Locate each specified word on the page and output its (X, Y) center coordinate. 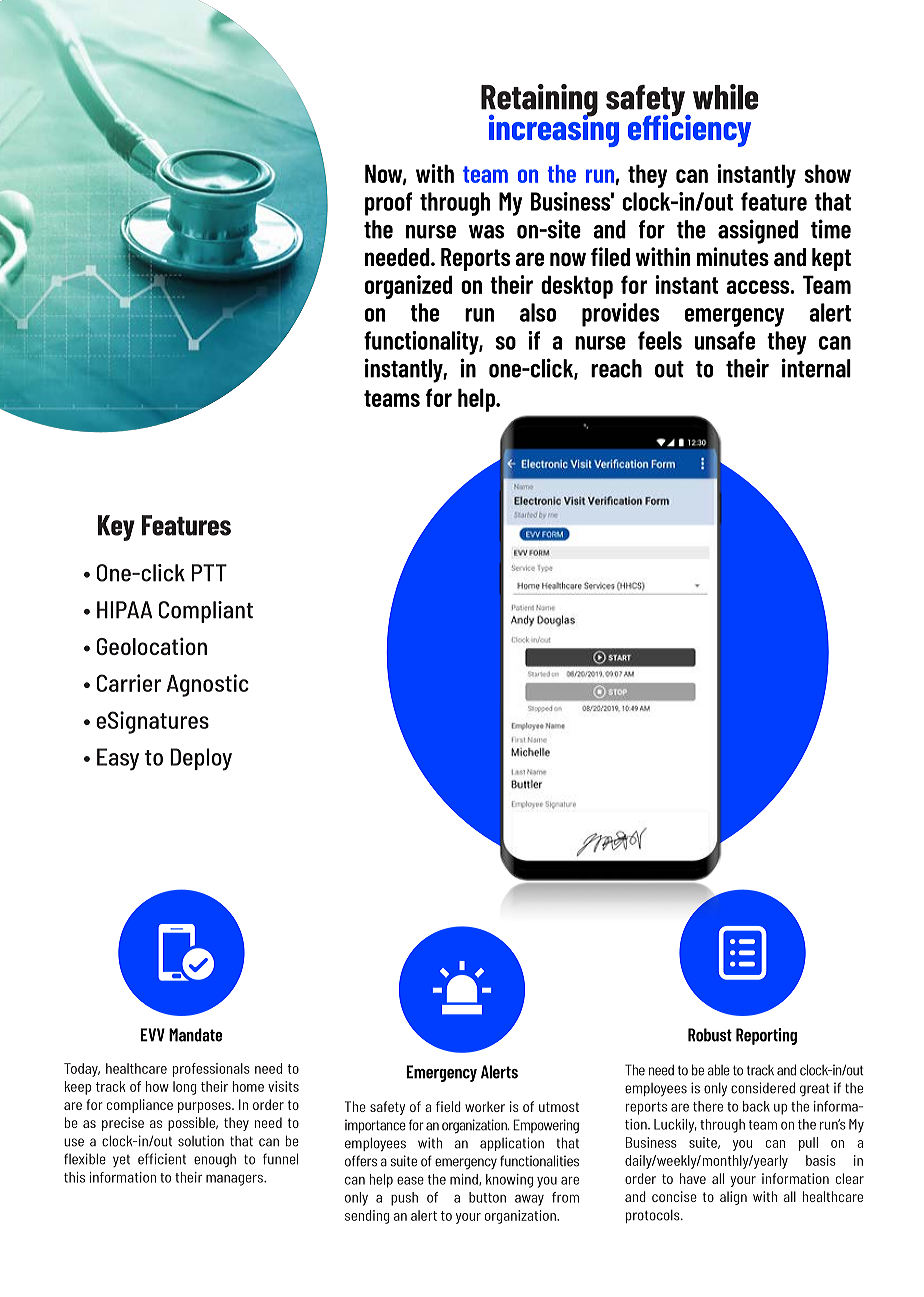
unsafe (725, 340)
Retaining (539, 101)
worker (485, 1106)
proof (388, 204)
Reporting (766, 1036)
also (538, 312)
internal (816, 368)
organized (408, 287)
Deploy (201, 759)
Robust (710, 1035)
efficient (162, 1159)
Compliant (206, 612)
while (725, 97)
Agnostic (208, 685)
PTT (209, 573)
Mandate (195, 1035)
